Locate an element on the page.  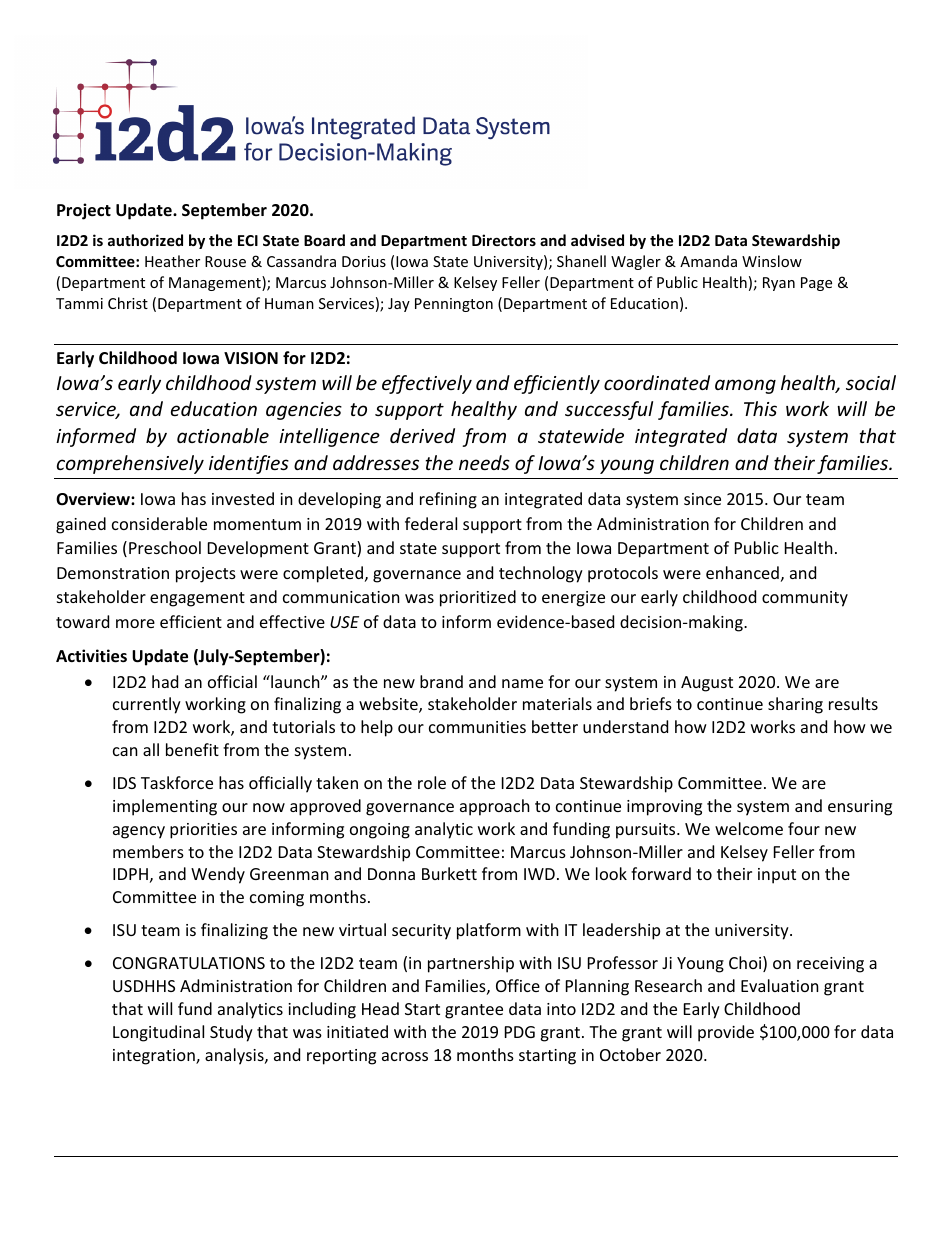
welcome is located at coordinates (749, 828).
